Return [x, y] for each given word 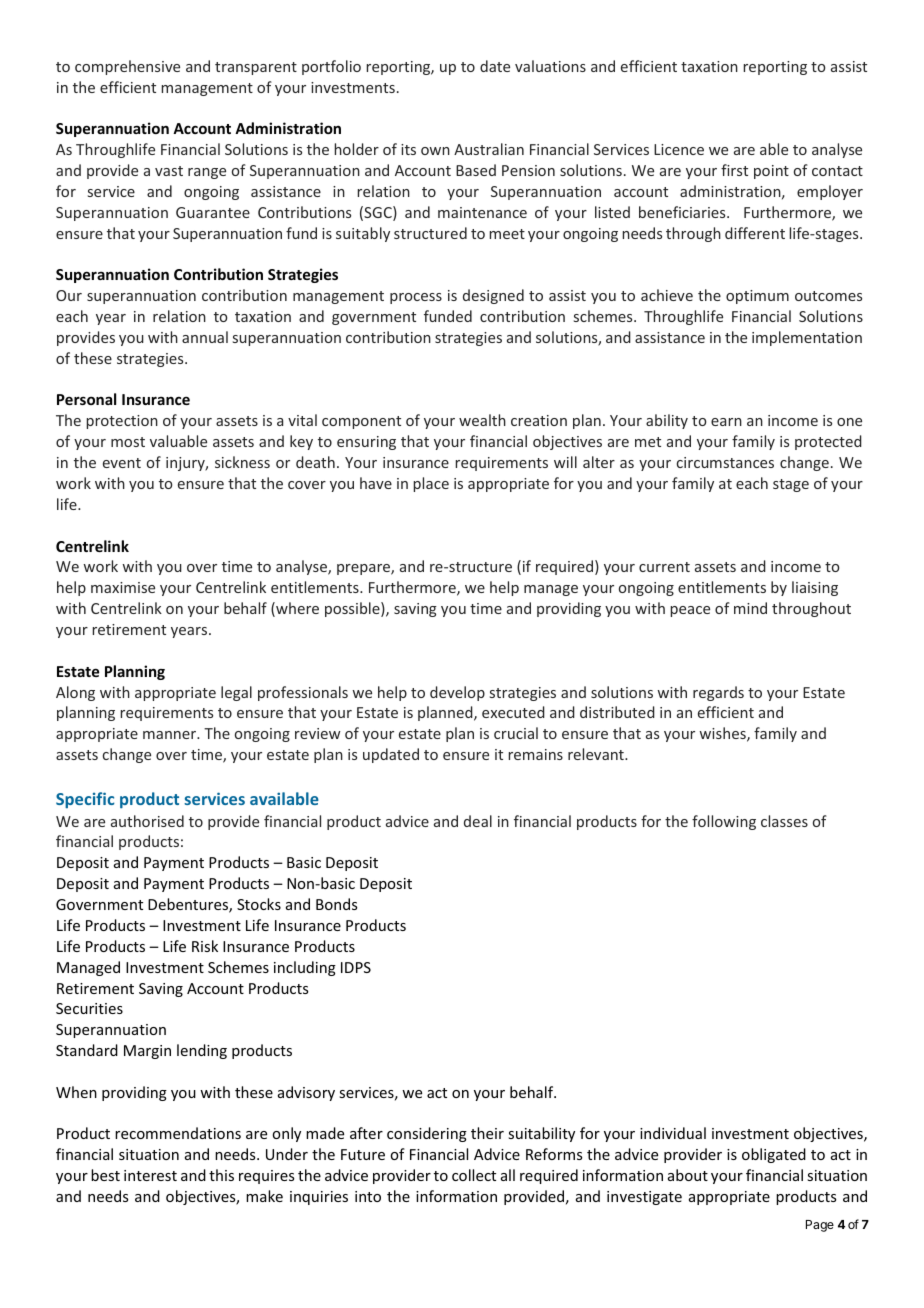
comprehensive [127, 67]
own [435, 151]
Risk [205, 946]
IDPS [356, 967]
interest [150, 1175]
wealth [482, 420]
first [734, 170]
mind [750, 608]
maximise [123, 587]
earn [726, 422]
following [724, 822]
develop [457, 693]
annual [205, 337]
